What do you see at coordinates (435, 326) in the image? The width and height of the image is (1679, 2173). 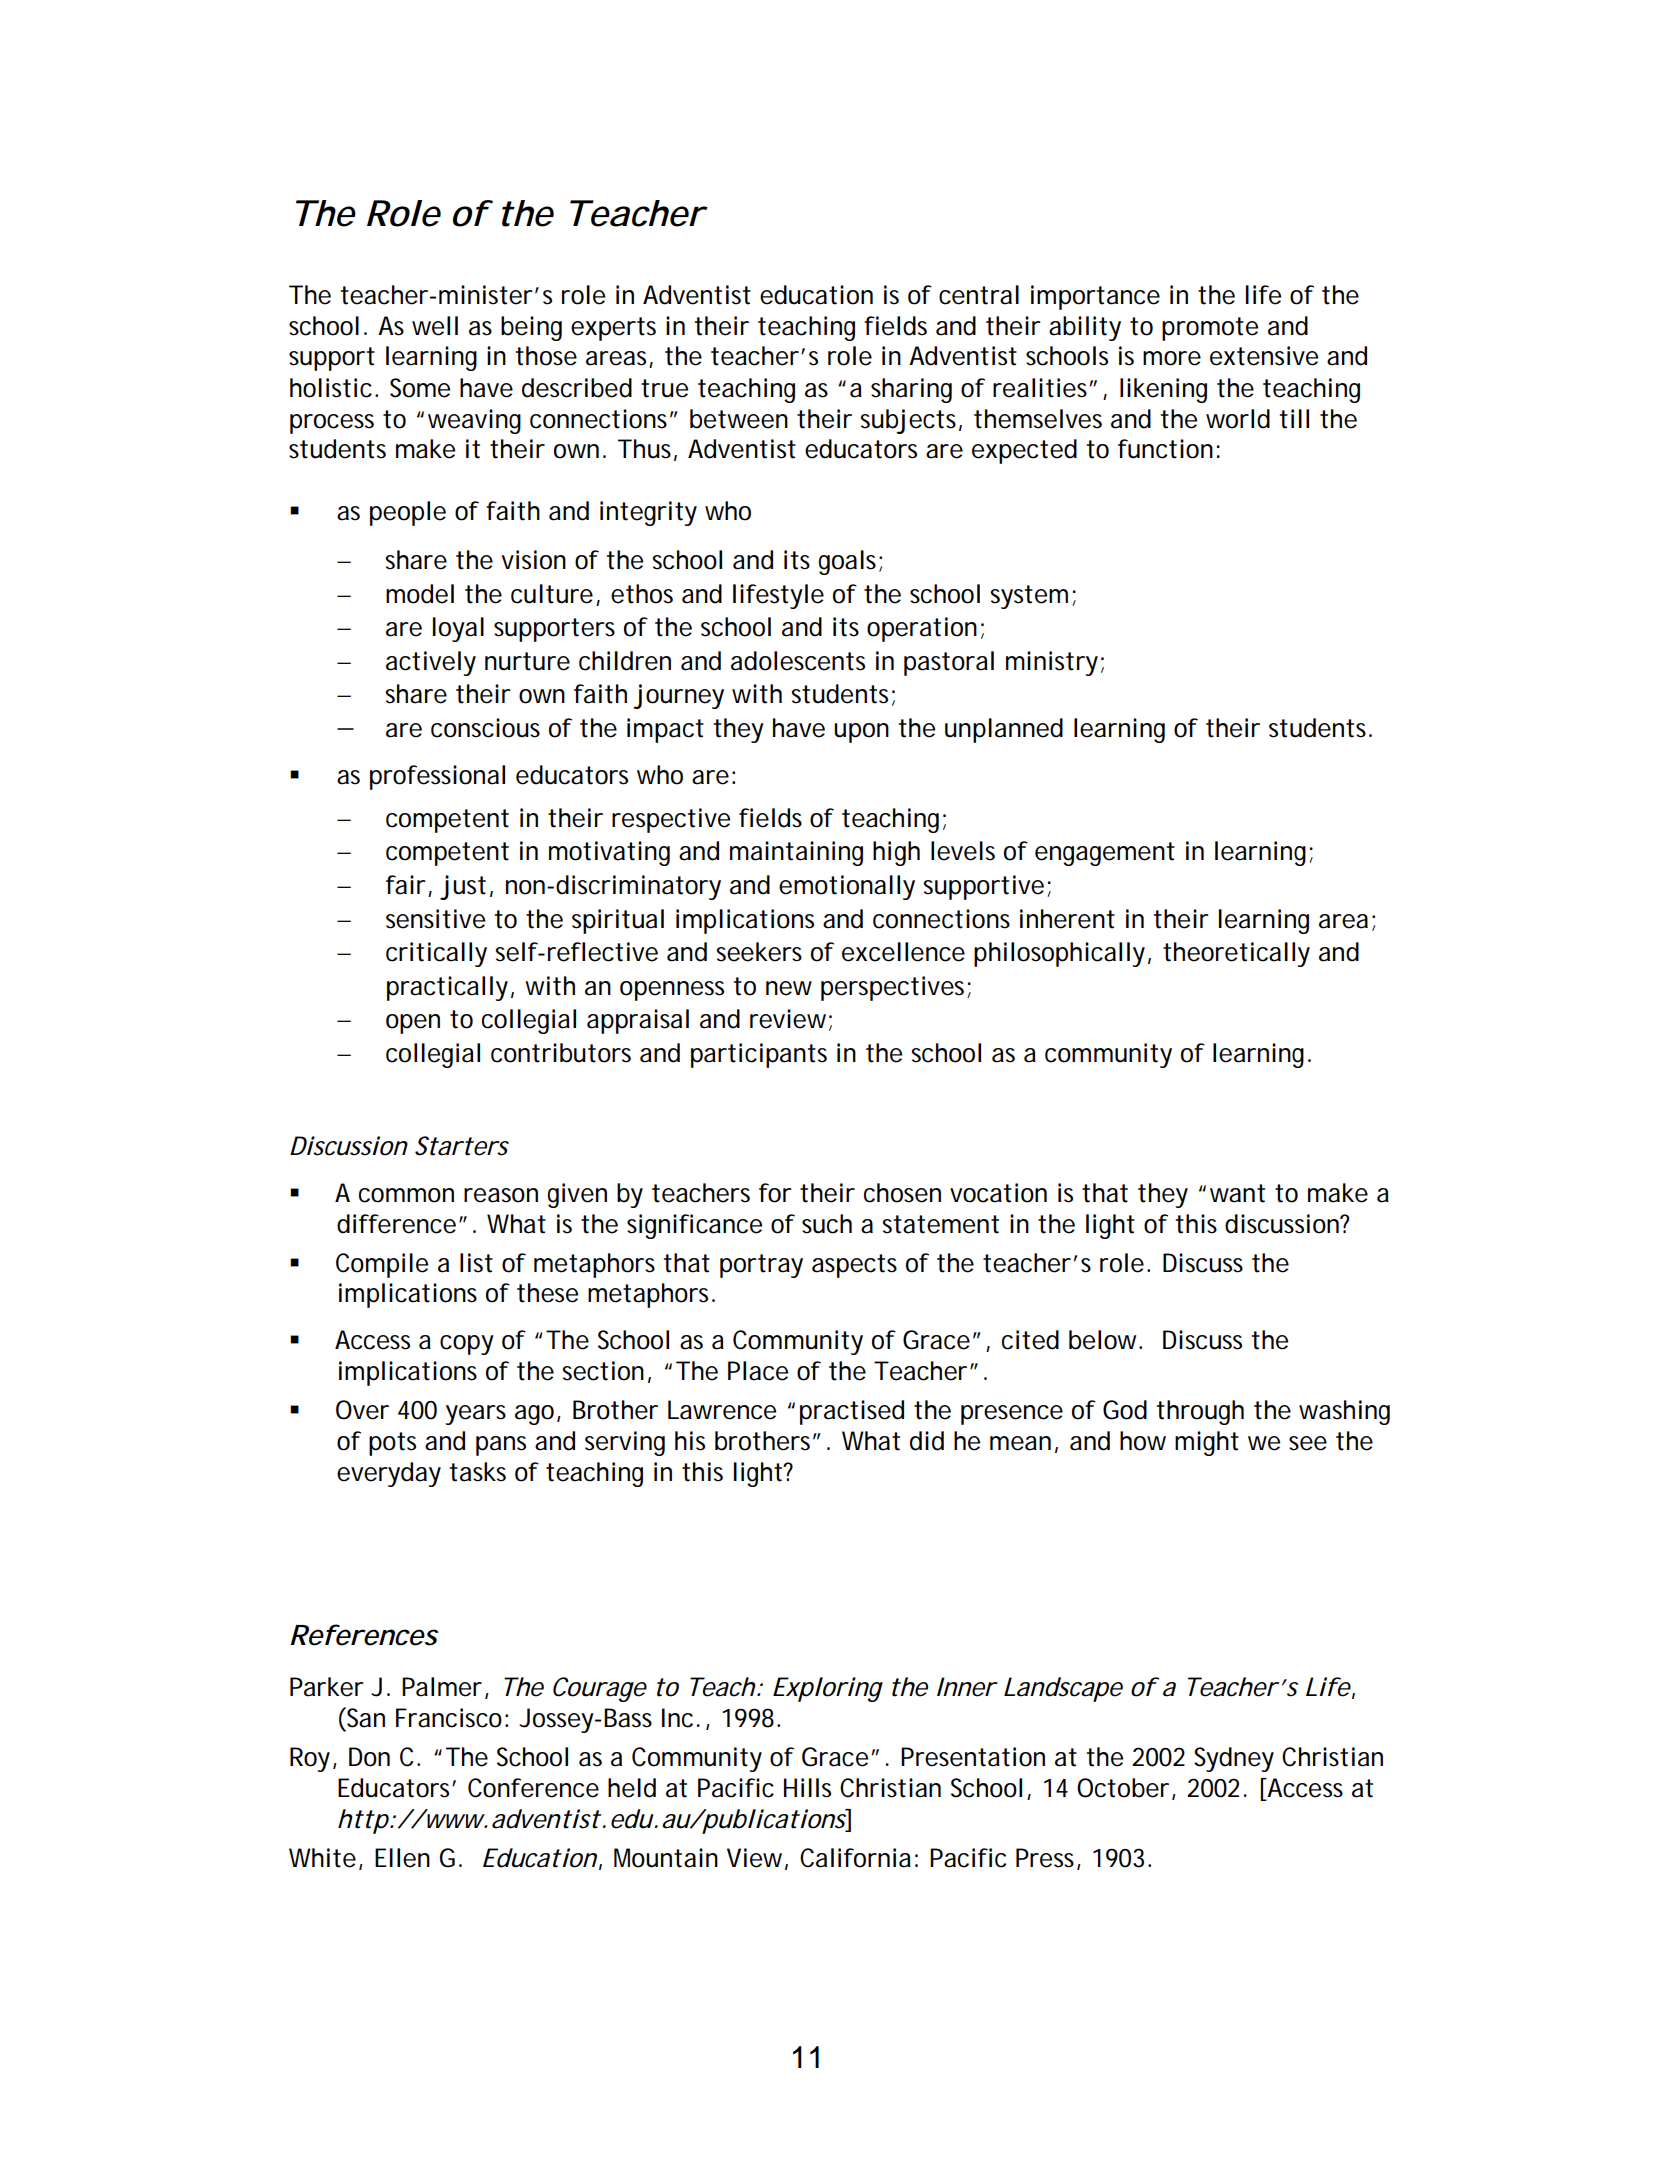 I see `well` at bounding box center [435, 326].
